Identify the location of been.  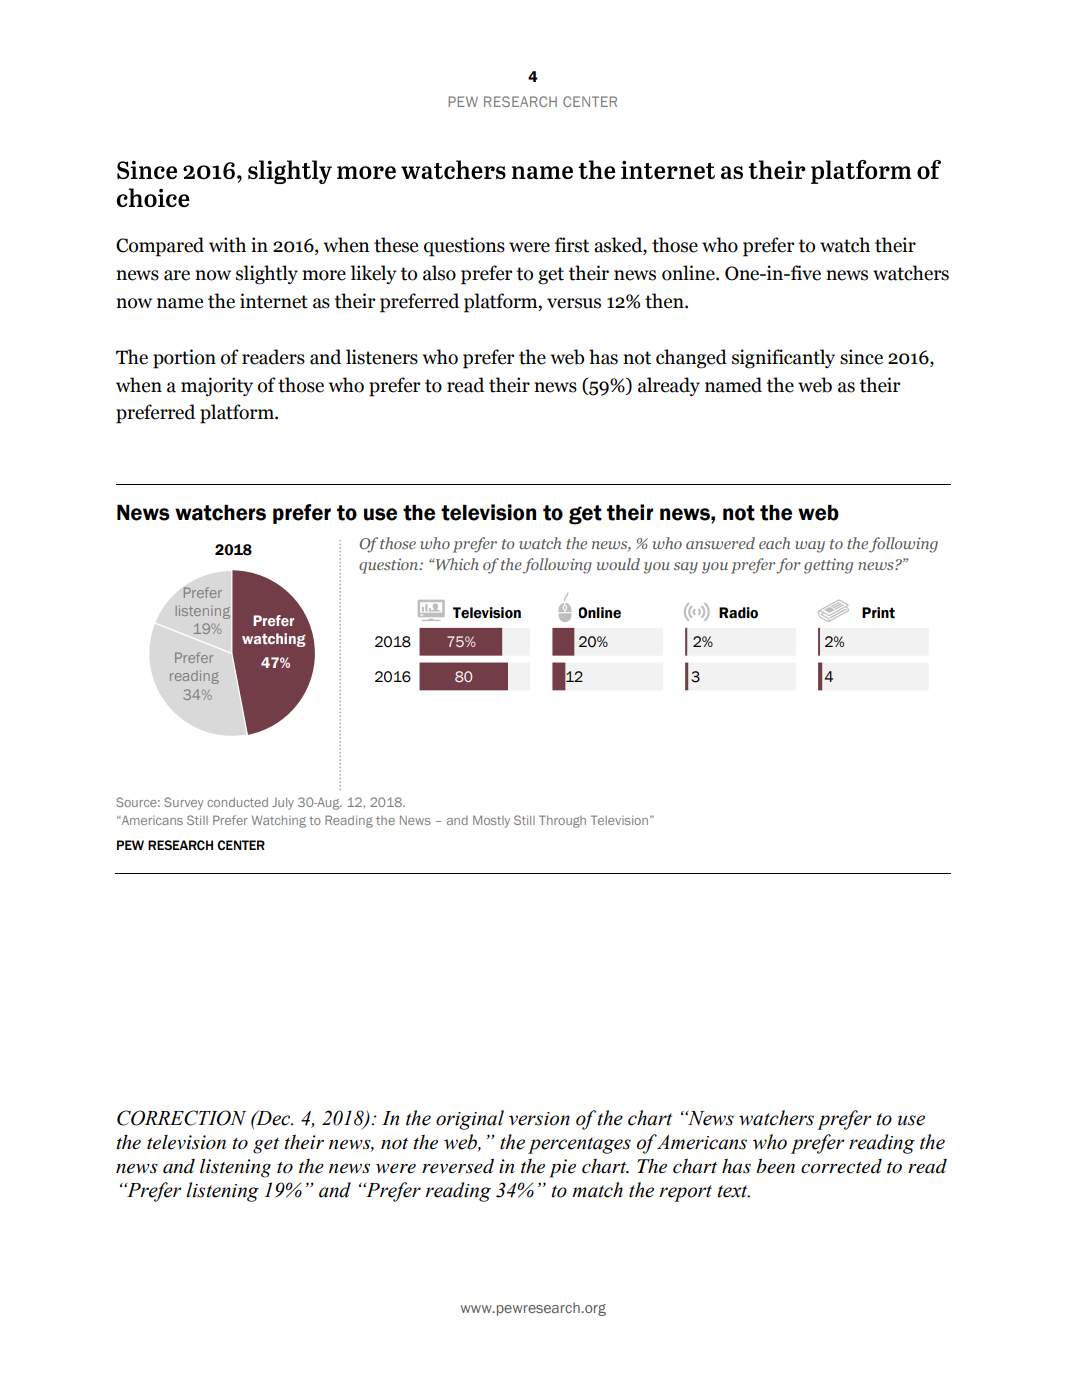
(776, 1166).
